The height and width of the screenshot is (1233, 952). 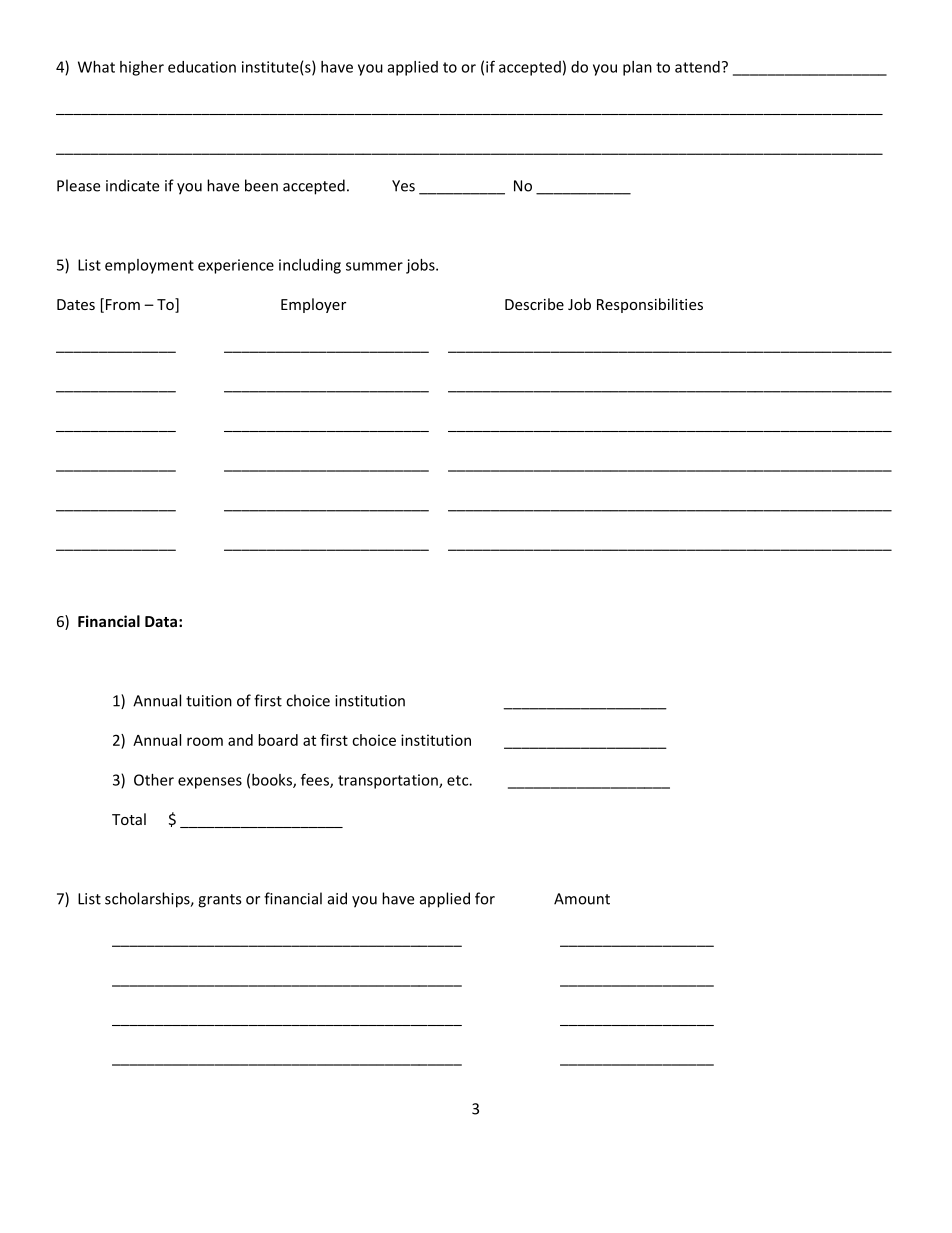 I want to click on Employer, so click(x=313, y=305).
